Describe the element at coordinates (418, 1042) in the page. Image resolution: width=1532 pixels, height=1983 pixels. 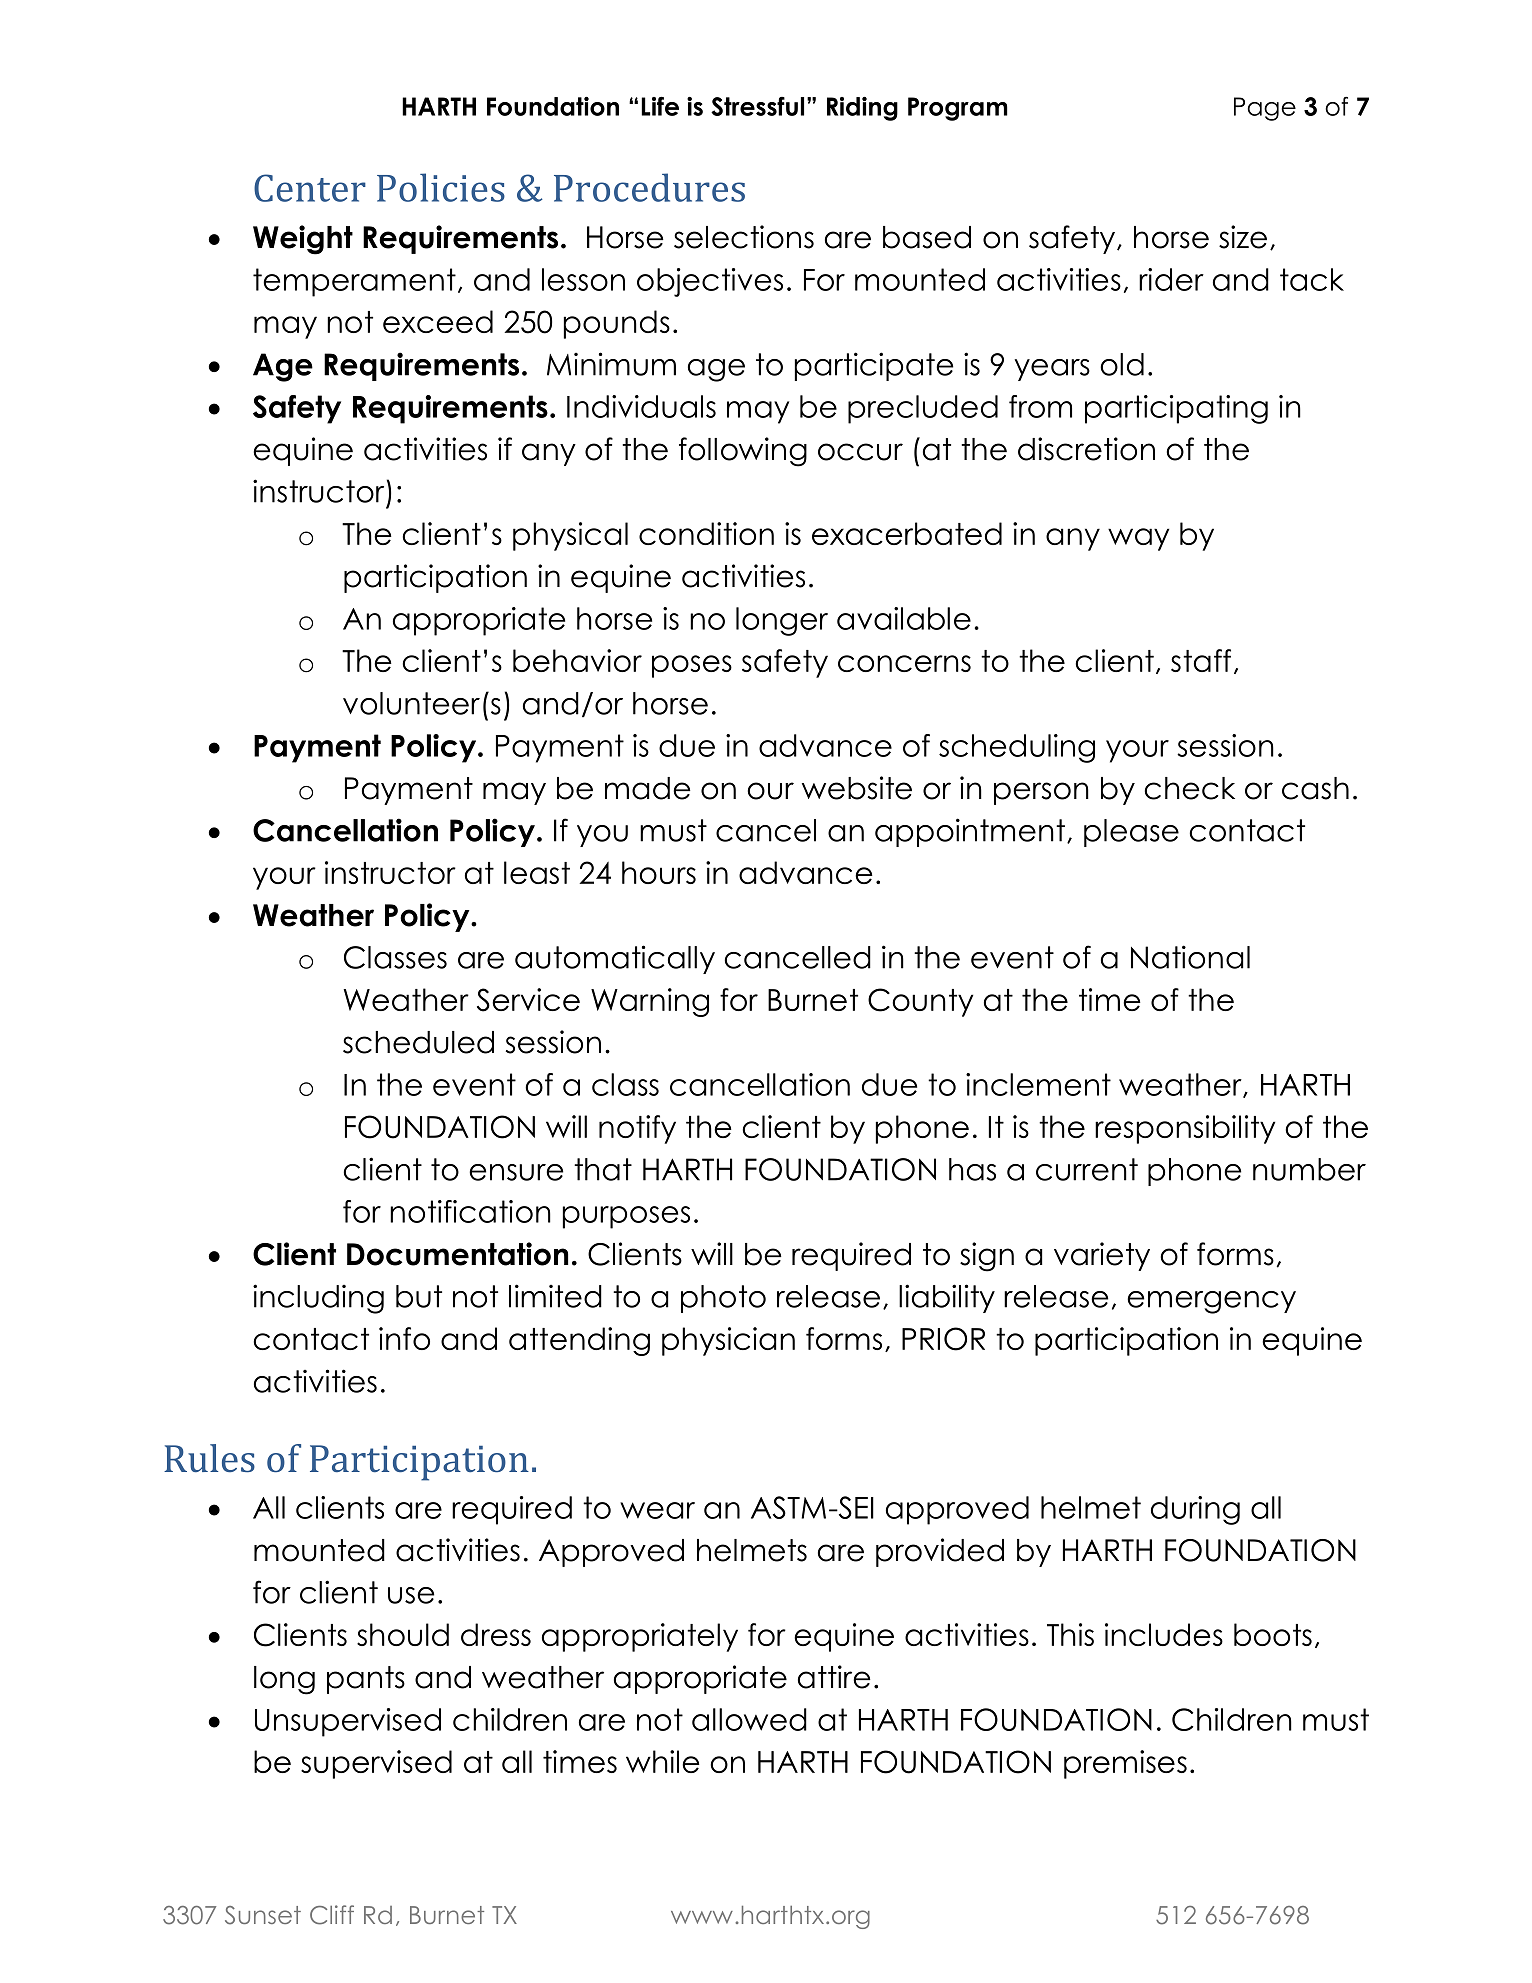
I see `scheduled` at that location.
